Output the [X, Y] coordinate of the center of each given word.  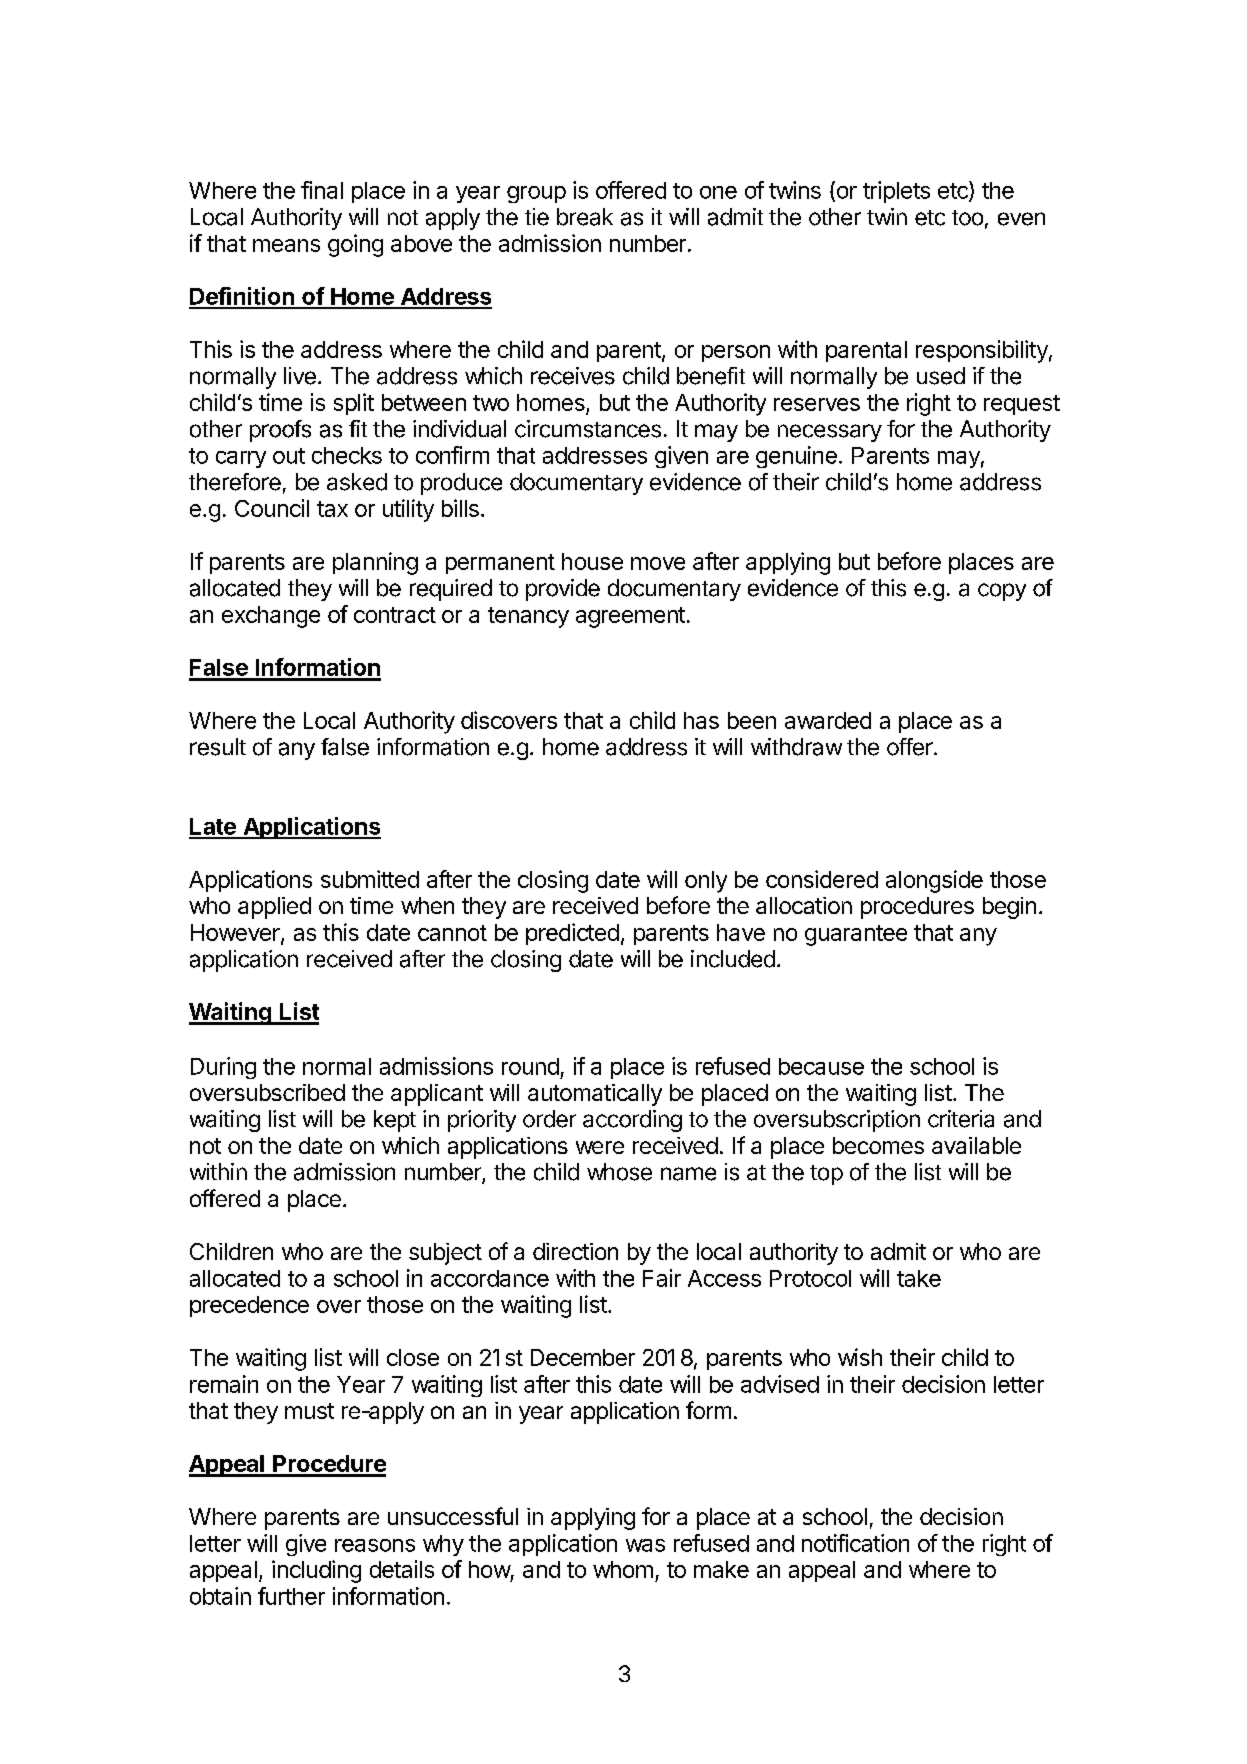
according [632, 1121]
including [316, 1571]
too [967, 218]
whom [623, 1569]
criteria [961, 1119]
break [585, 217]
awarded [828, 720]
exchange [271, 617]
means [286, 245]
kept [395, 1121]
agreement [630, 617]
